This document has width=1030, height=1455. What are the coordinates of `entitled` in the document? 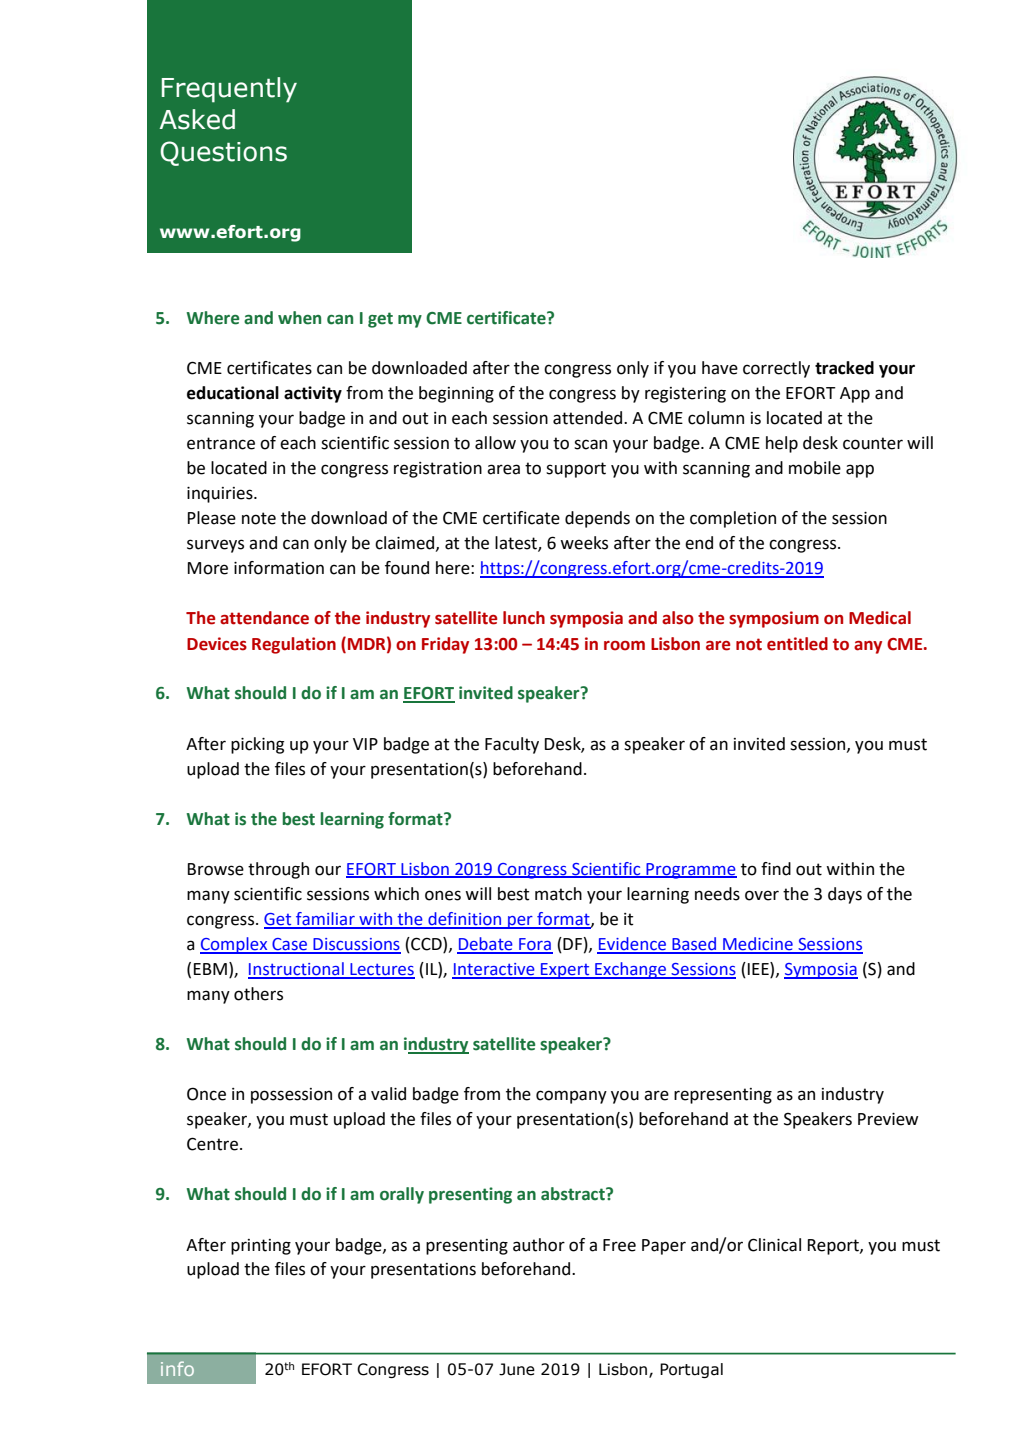 It's located at (797, 644).
